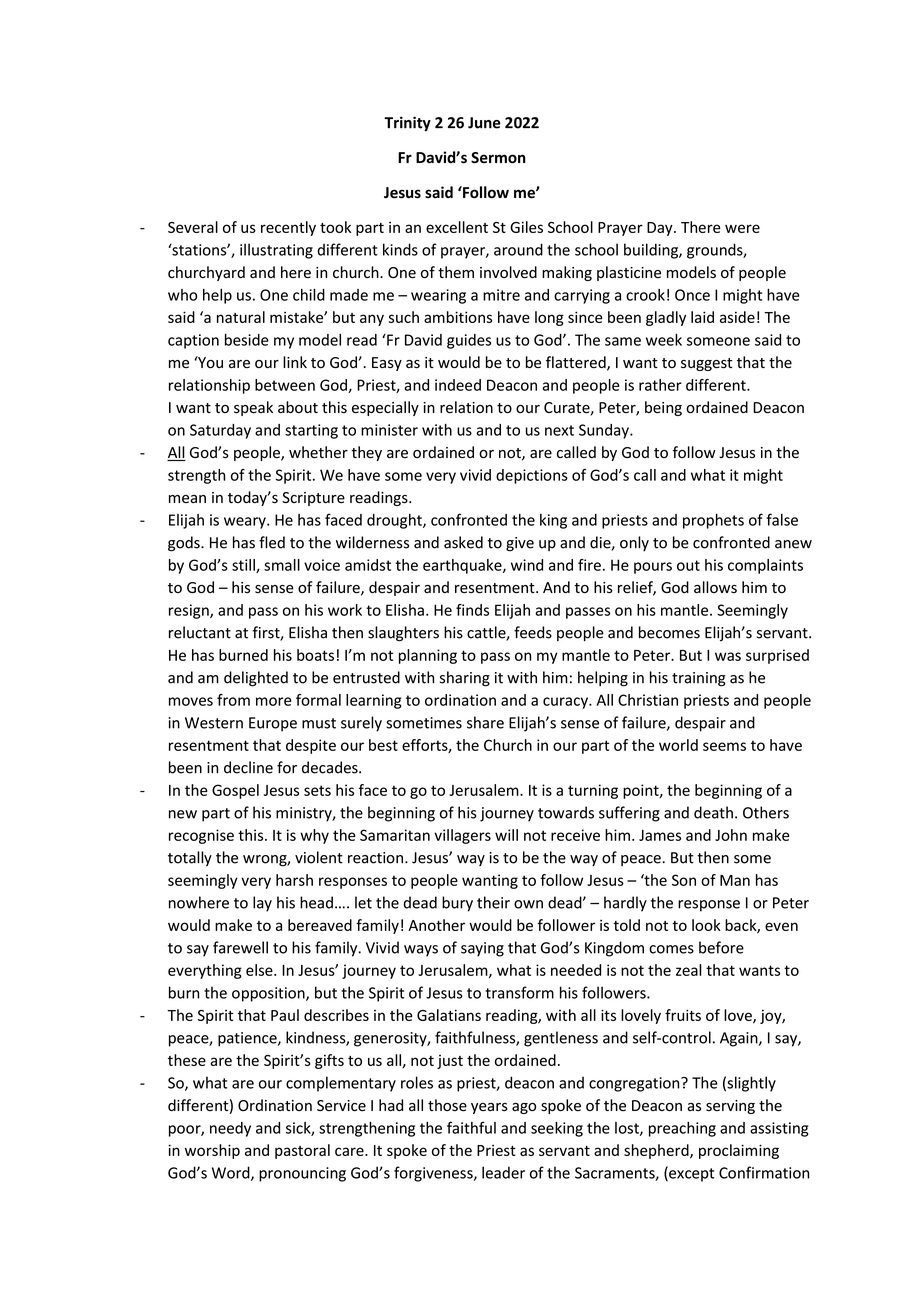 The width and height of the screenshot is (924, 1308). I want to click on was, so click(728, 656).
